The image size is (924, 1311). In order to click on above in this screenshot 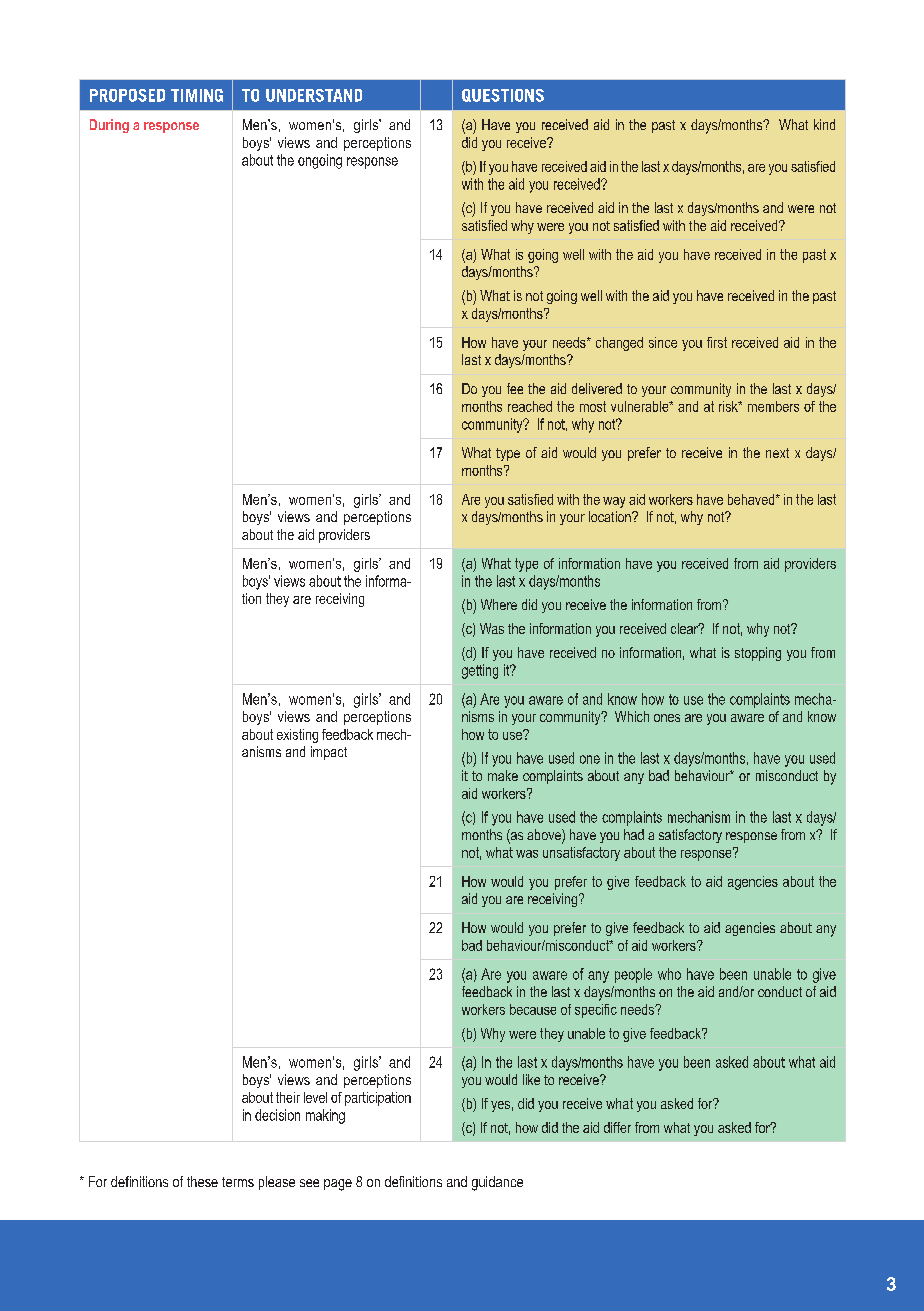, I will do `click(545, 836)`.
